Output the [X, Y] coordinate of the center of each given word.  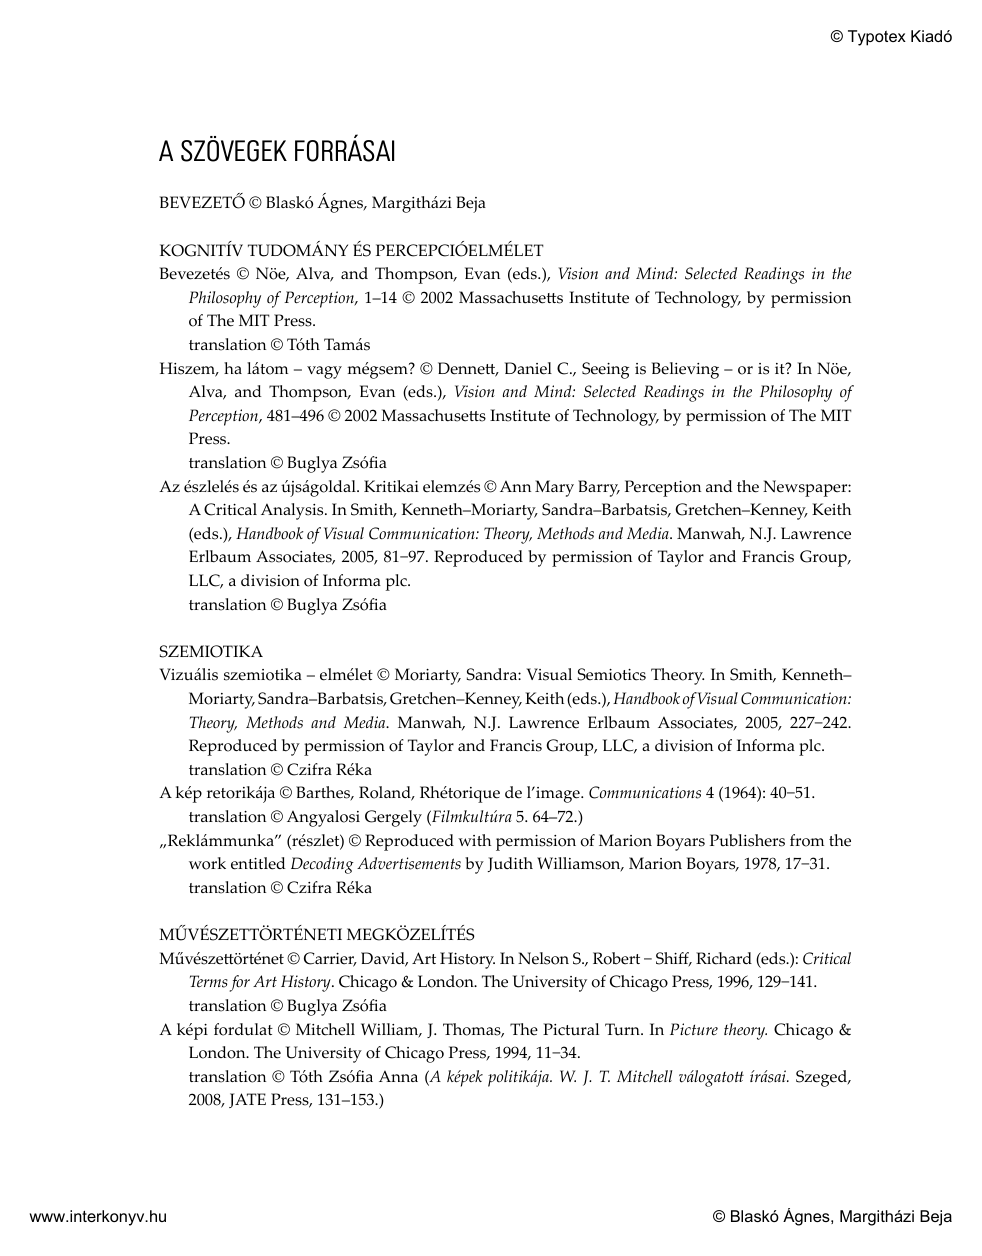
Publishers [747, 840]
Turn [623, 1029]
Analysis [293, 511]
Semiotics [612, 674]
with [474, 840]
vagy [324, 372]
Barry [599, 488]
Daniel [528, 368]
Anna [398, 1076]
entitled [258, 863]
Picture [694, 1029]
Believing [685, 370]
